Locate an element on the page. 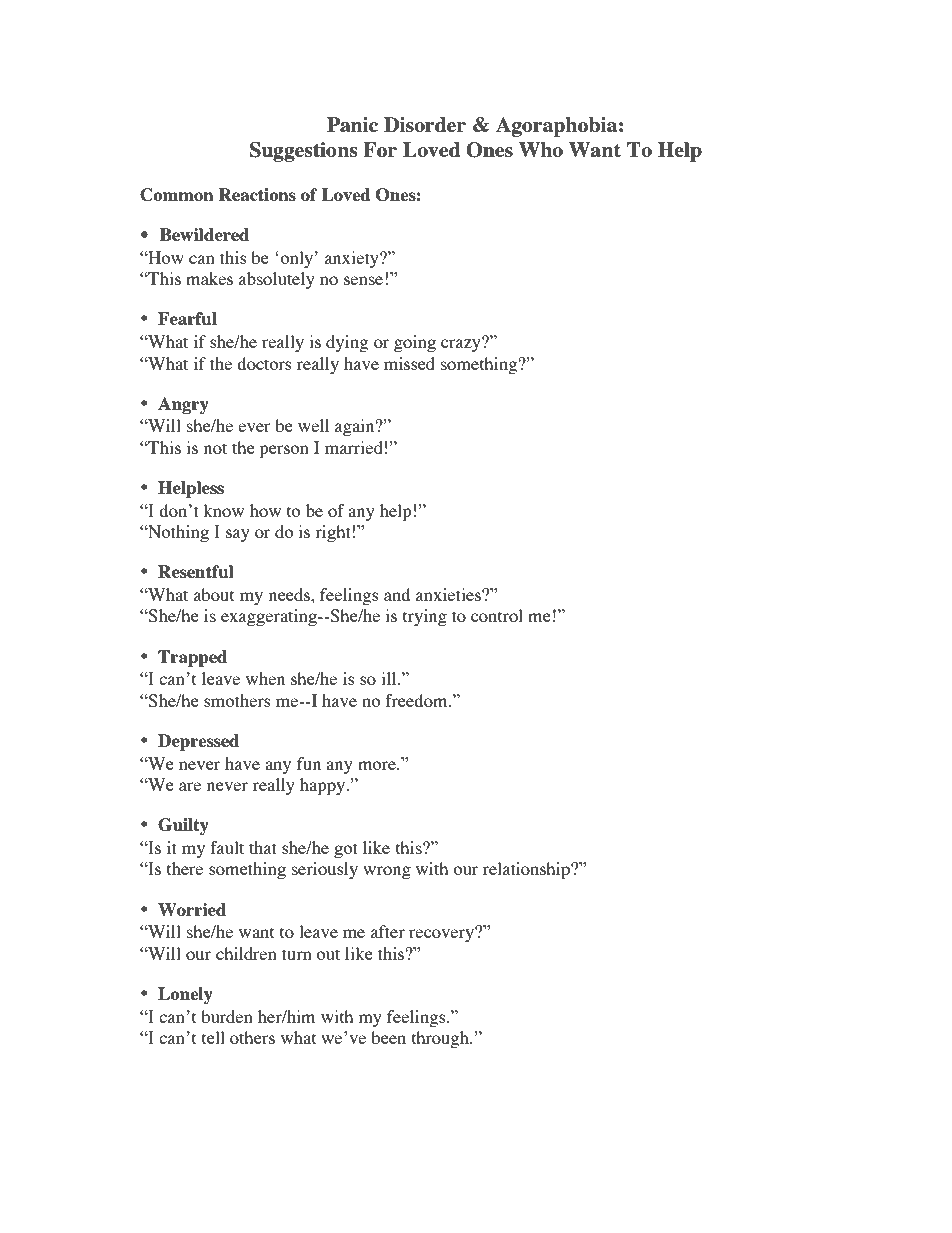 The image size is (952, 1233). For is located at coordinates (380, 149).
